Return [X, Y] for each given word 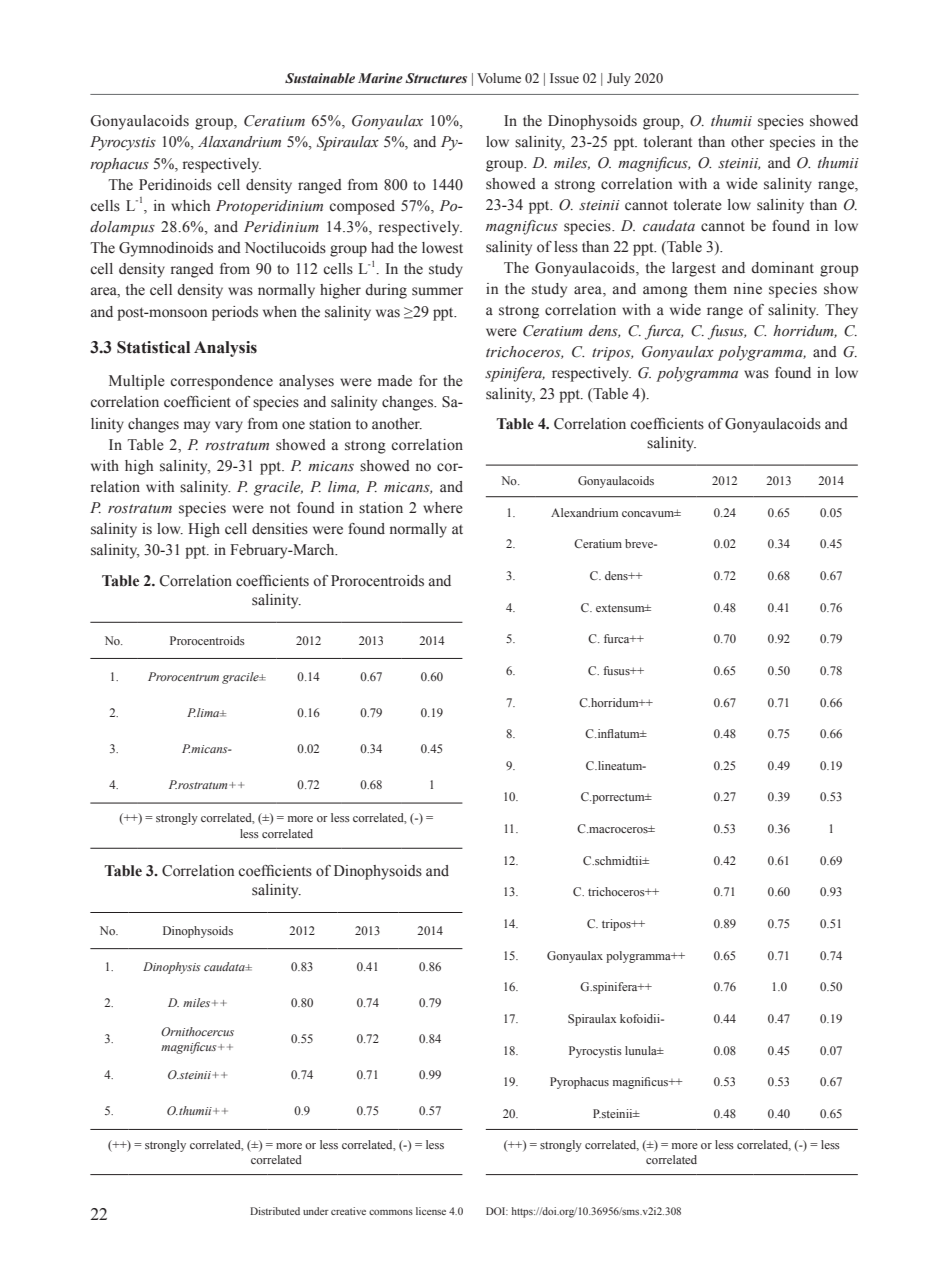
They [841, 311]
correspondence [221, 382]
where [443, 508]
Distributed [275, 1211]
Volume [499, 78]
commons [391, 1212]
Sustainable [320, 78]
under [316, 1211]
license [431, 1211]
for [428, 381]
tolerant [668, 142]
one [293, 425]
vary [229, 427]
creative [348, 1211]
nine [748, 288]
